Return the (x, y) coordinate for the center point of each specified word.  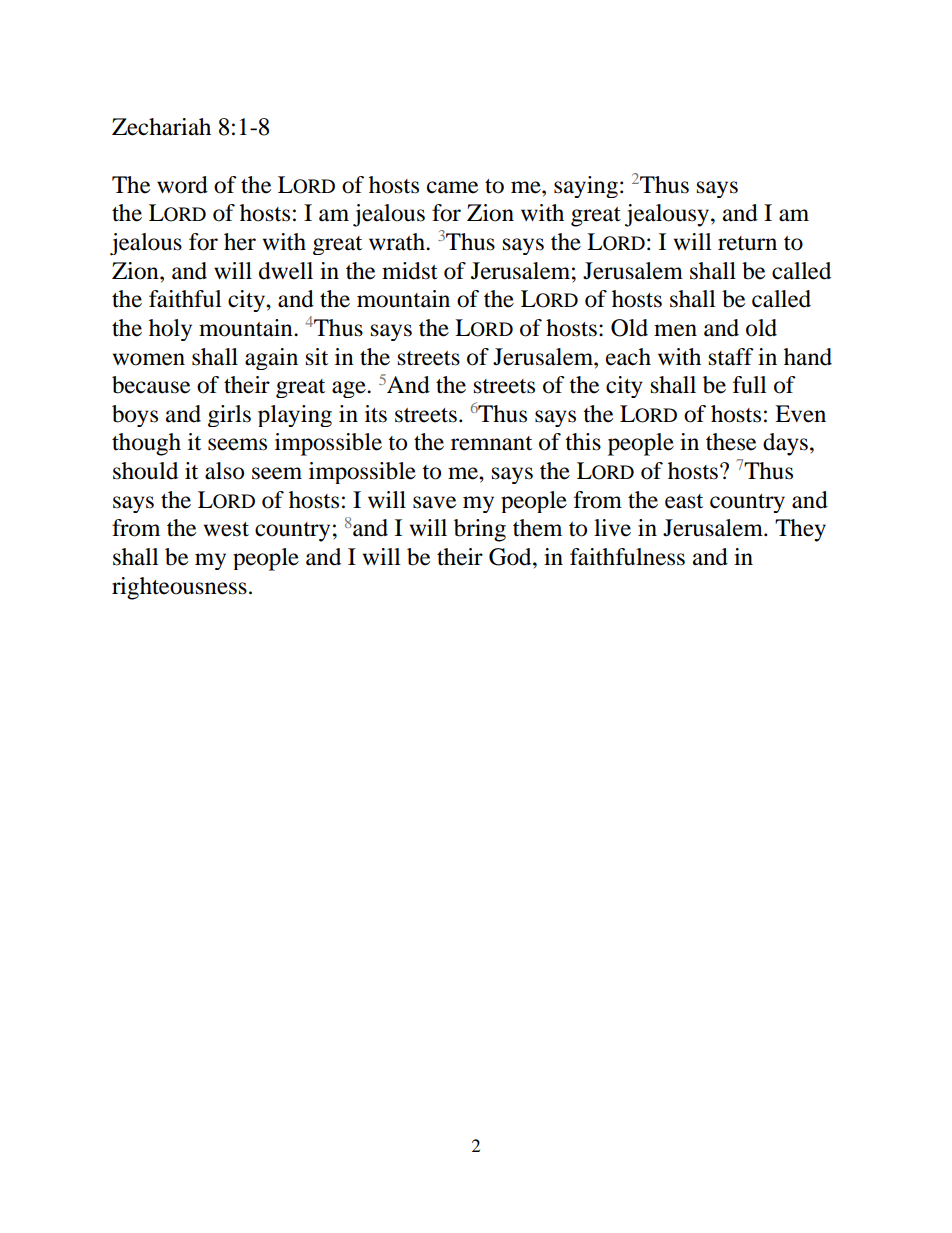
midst (410, 271)
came (452, 187)
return (747, 243)
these (731, 442)
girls (229, 416)
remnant (491, 443)
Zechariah (161, 127)
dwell (286, 271)
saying (586, 187)
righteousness (179, 588)
